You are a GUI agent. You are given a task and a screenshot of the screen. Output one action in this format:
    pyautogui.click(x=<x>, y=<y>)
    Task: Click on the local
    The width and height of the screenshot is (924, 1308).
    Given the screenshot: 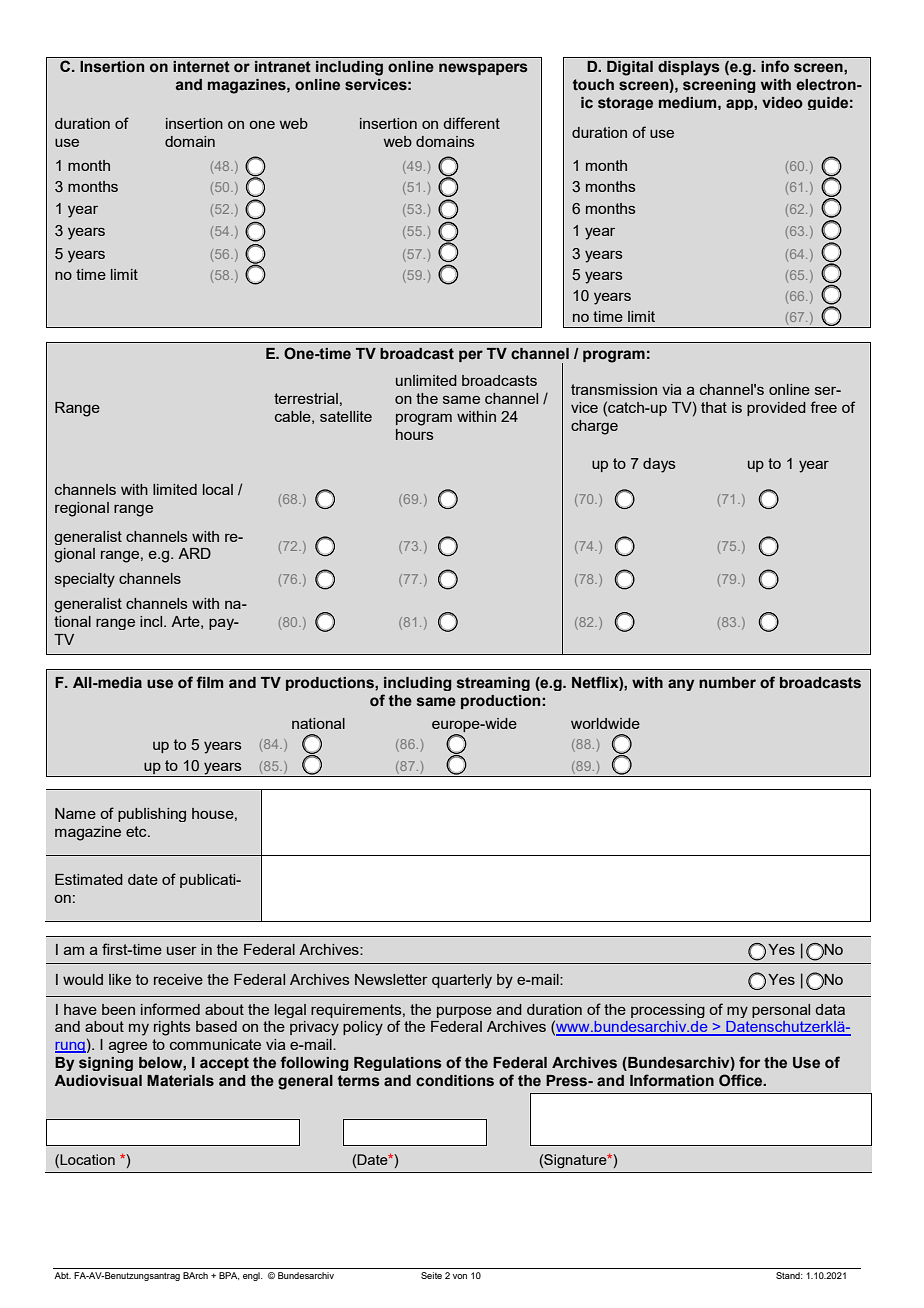 What is the action you would take?
    pyautogui.click(x=218, y=489)
